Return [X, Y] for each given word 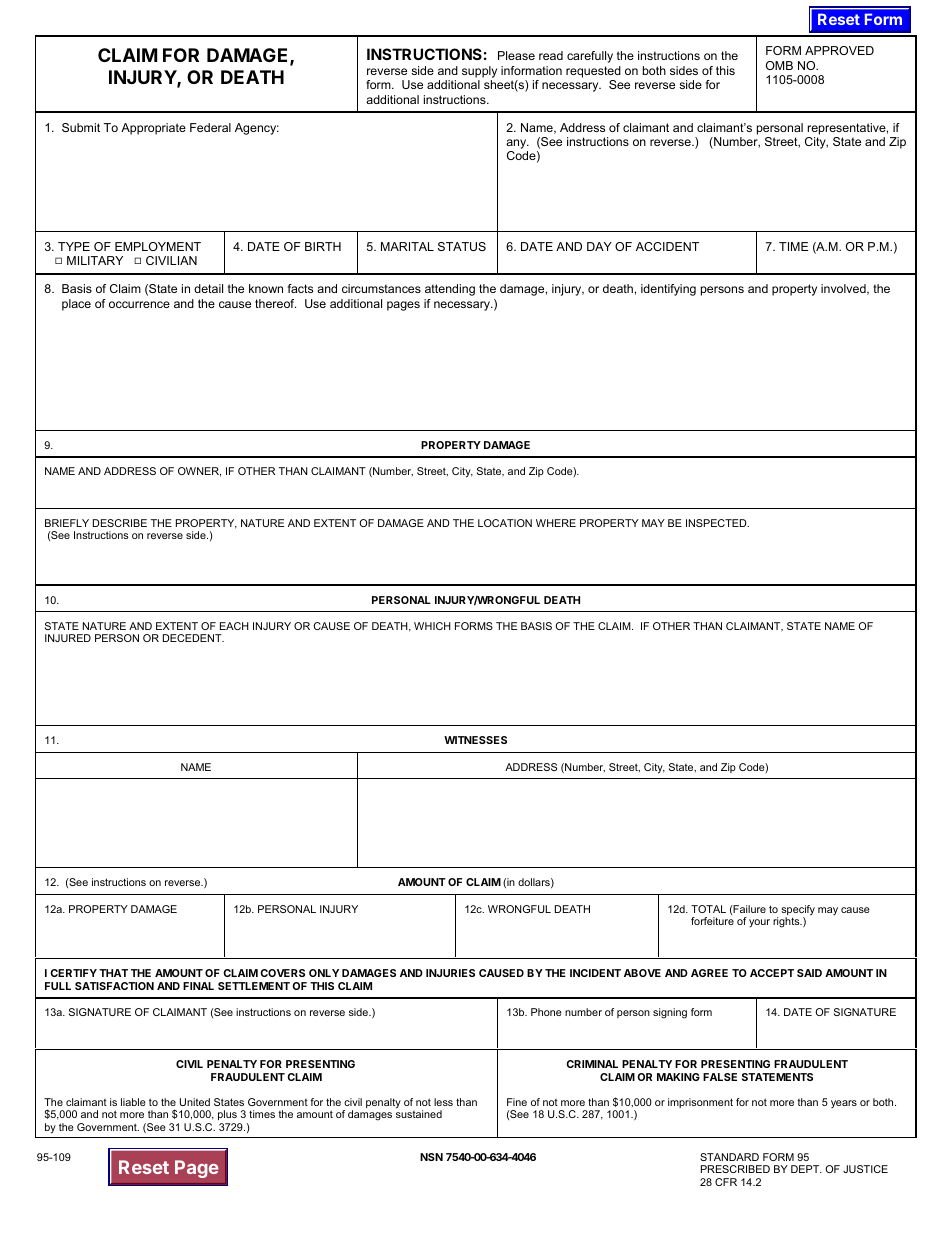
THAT [113, 973]
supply [479, 73]
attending [450, 290]
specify [798, 911]
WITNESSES [475, 740]
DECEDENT [193, 638]
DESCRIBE [120, 523]
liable [133, 1102]
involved [844, 289]
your [759, 923]
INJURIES [450, 973]
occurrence [139, 304]
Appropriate [153, 129]
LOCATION [505, 523]
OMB [779, 65]
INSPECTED [717, 523]
